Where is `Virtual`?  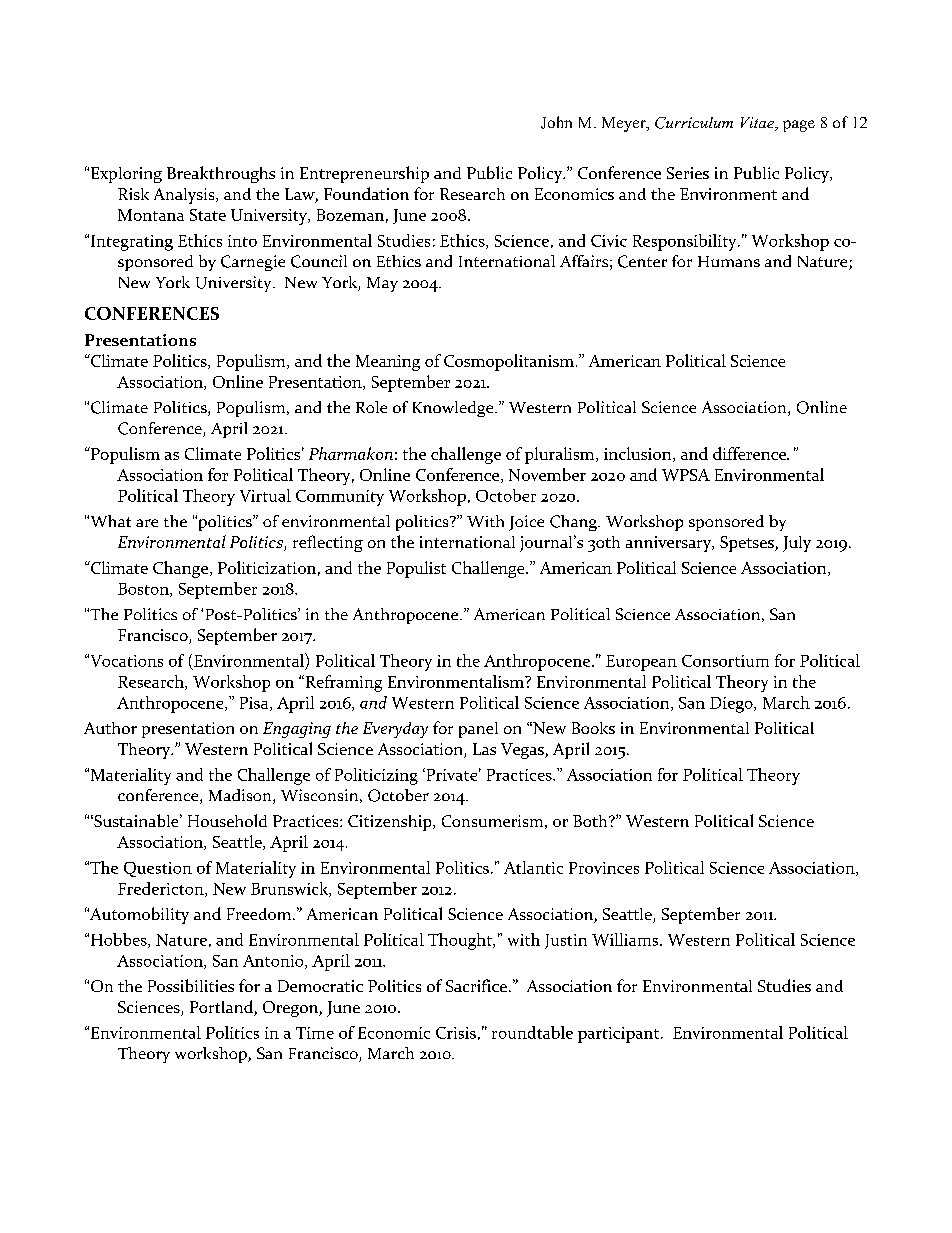 Virtual is located at coordinates (265, 495).
